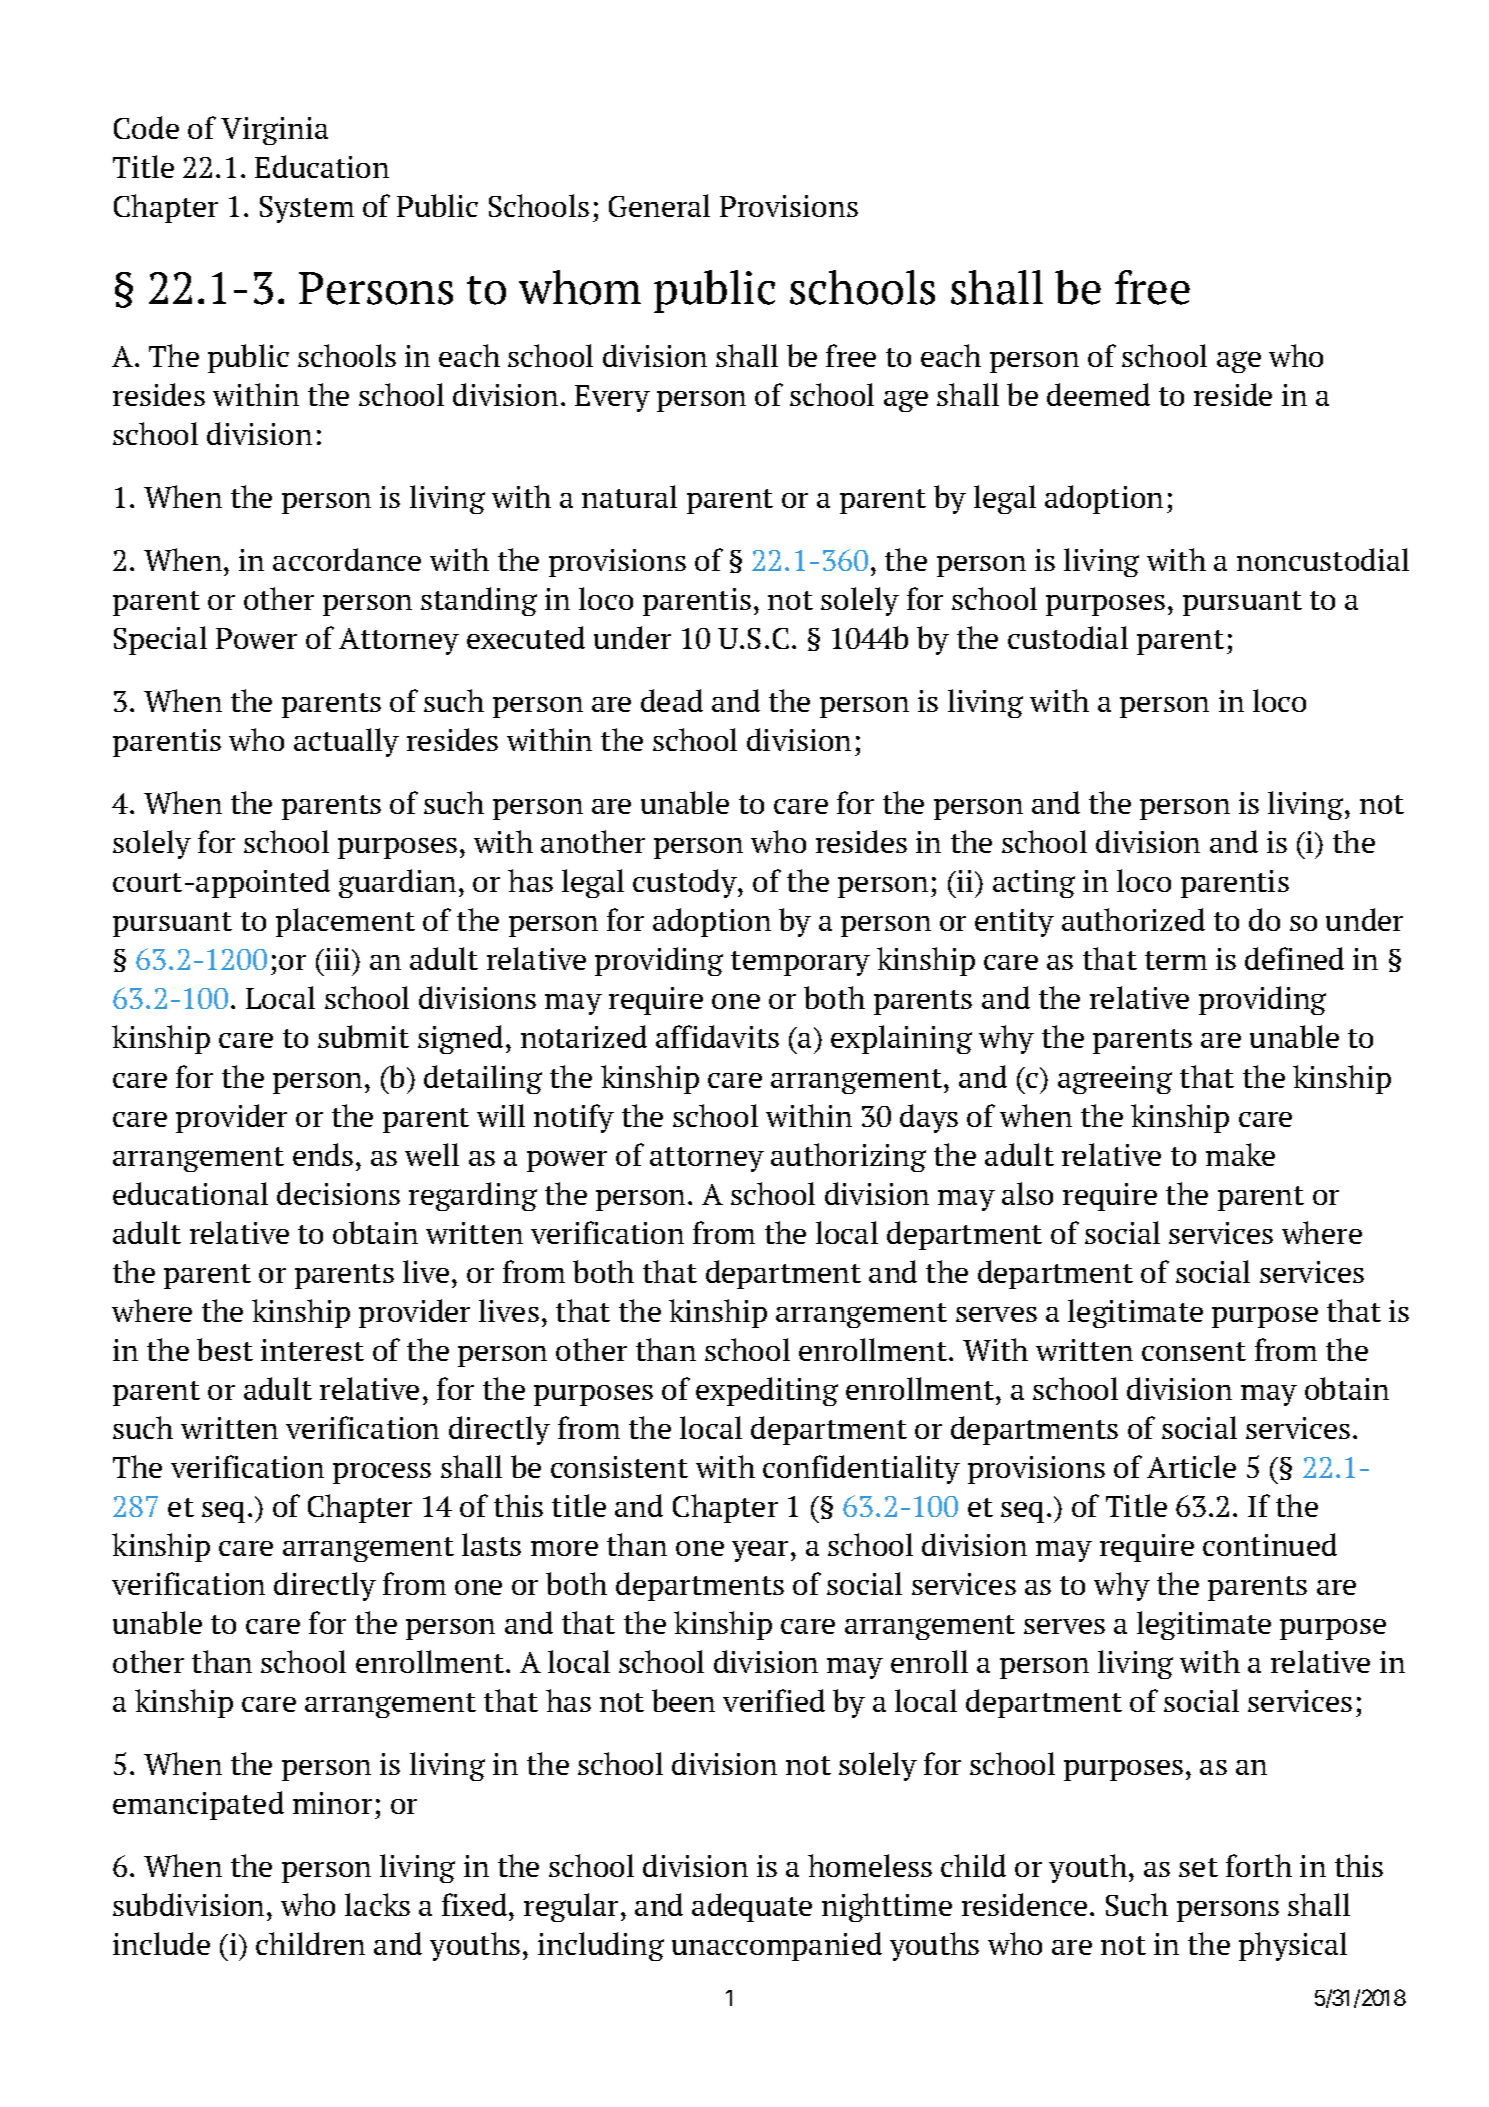 The image size is (1489, 2107). I want to click on agreeing, so click(1115, 1080).
